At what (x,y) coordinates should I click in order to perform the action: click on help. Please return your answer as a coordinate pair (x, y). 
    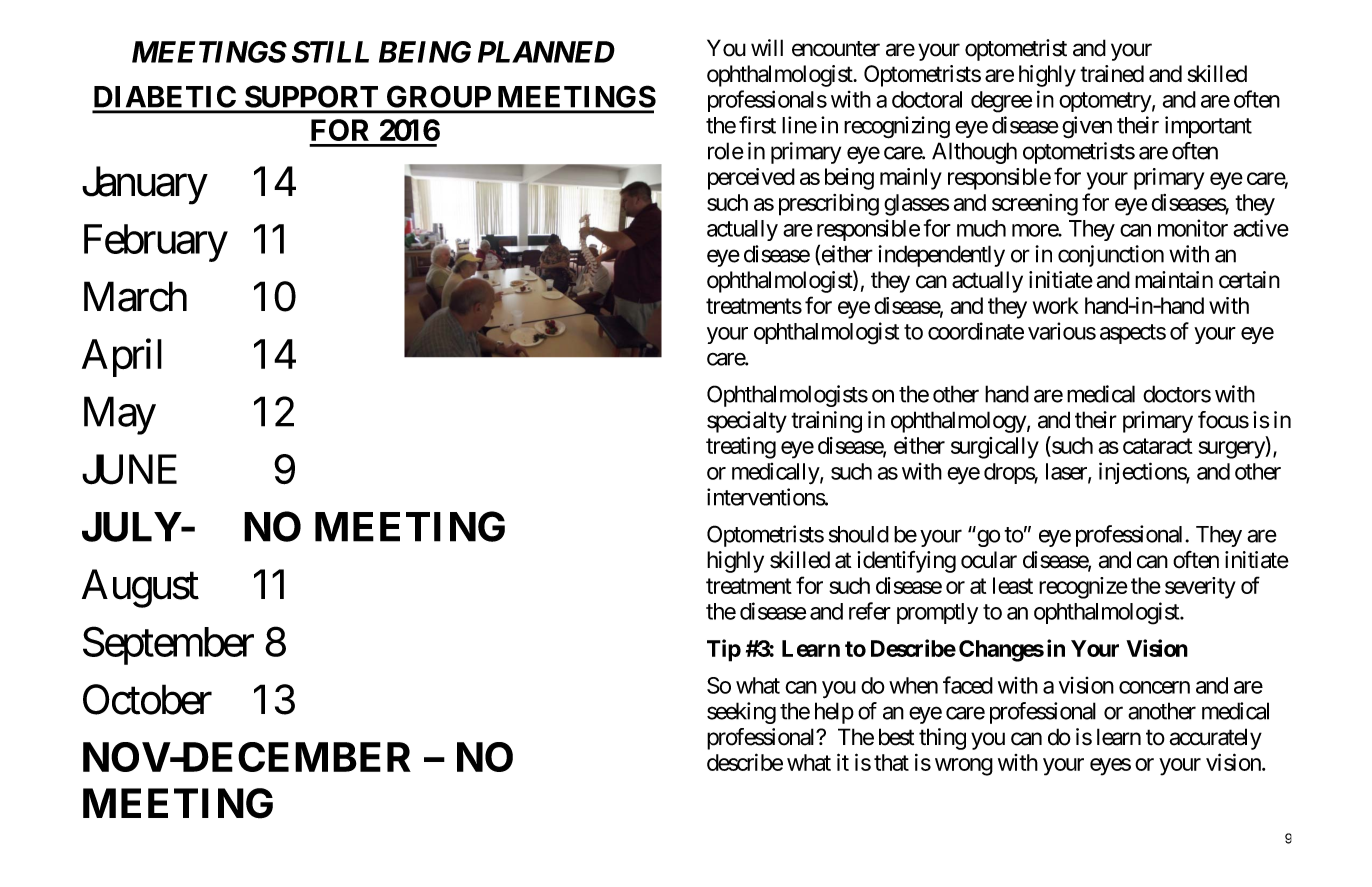
    Looking at the image, I should click on (834, 713).
